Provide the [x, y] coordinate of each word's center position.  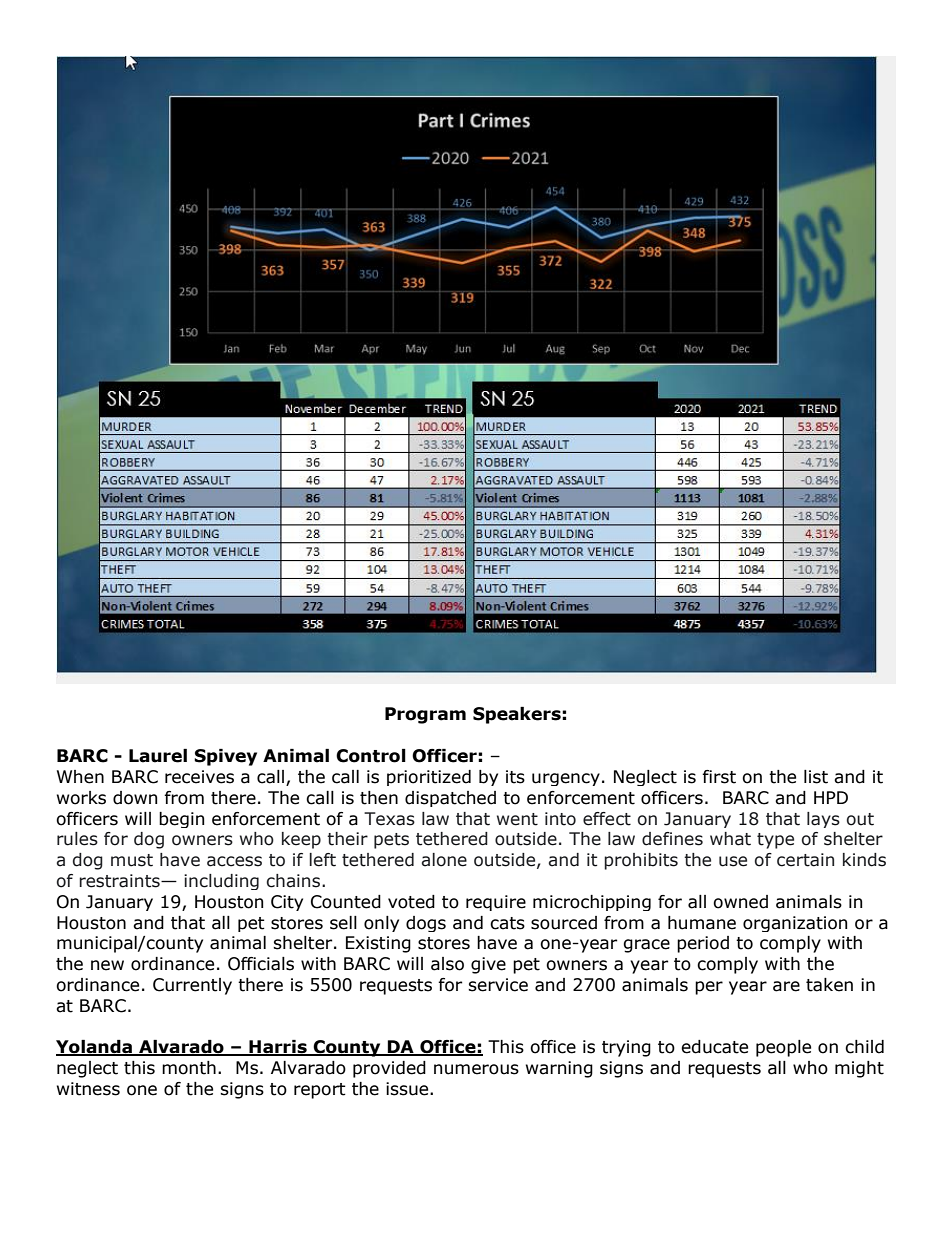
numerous [476, 1069]
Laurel [158, 756]
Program [425, 715]
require [496, 903]
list [816, 777]
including [221, 882]
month [189, 1068]
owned [740, 902]
